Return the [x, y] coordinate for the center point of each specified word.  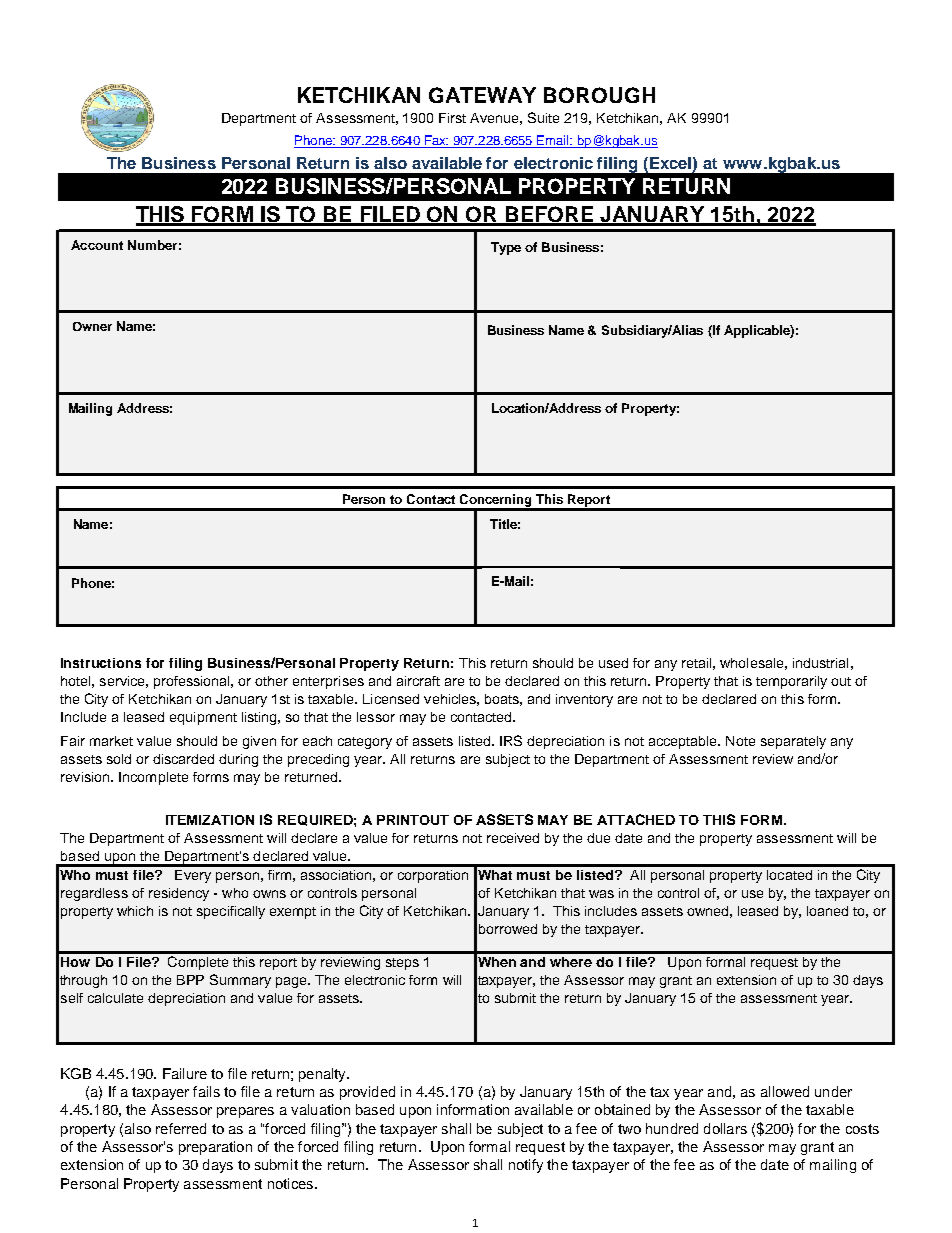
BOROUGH [599, 95]
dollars [725, 1128]
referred [181, 1128]
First [452, 118]
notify [526, 1166]
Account [97, 245]
